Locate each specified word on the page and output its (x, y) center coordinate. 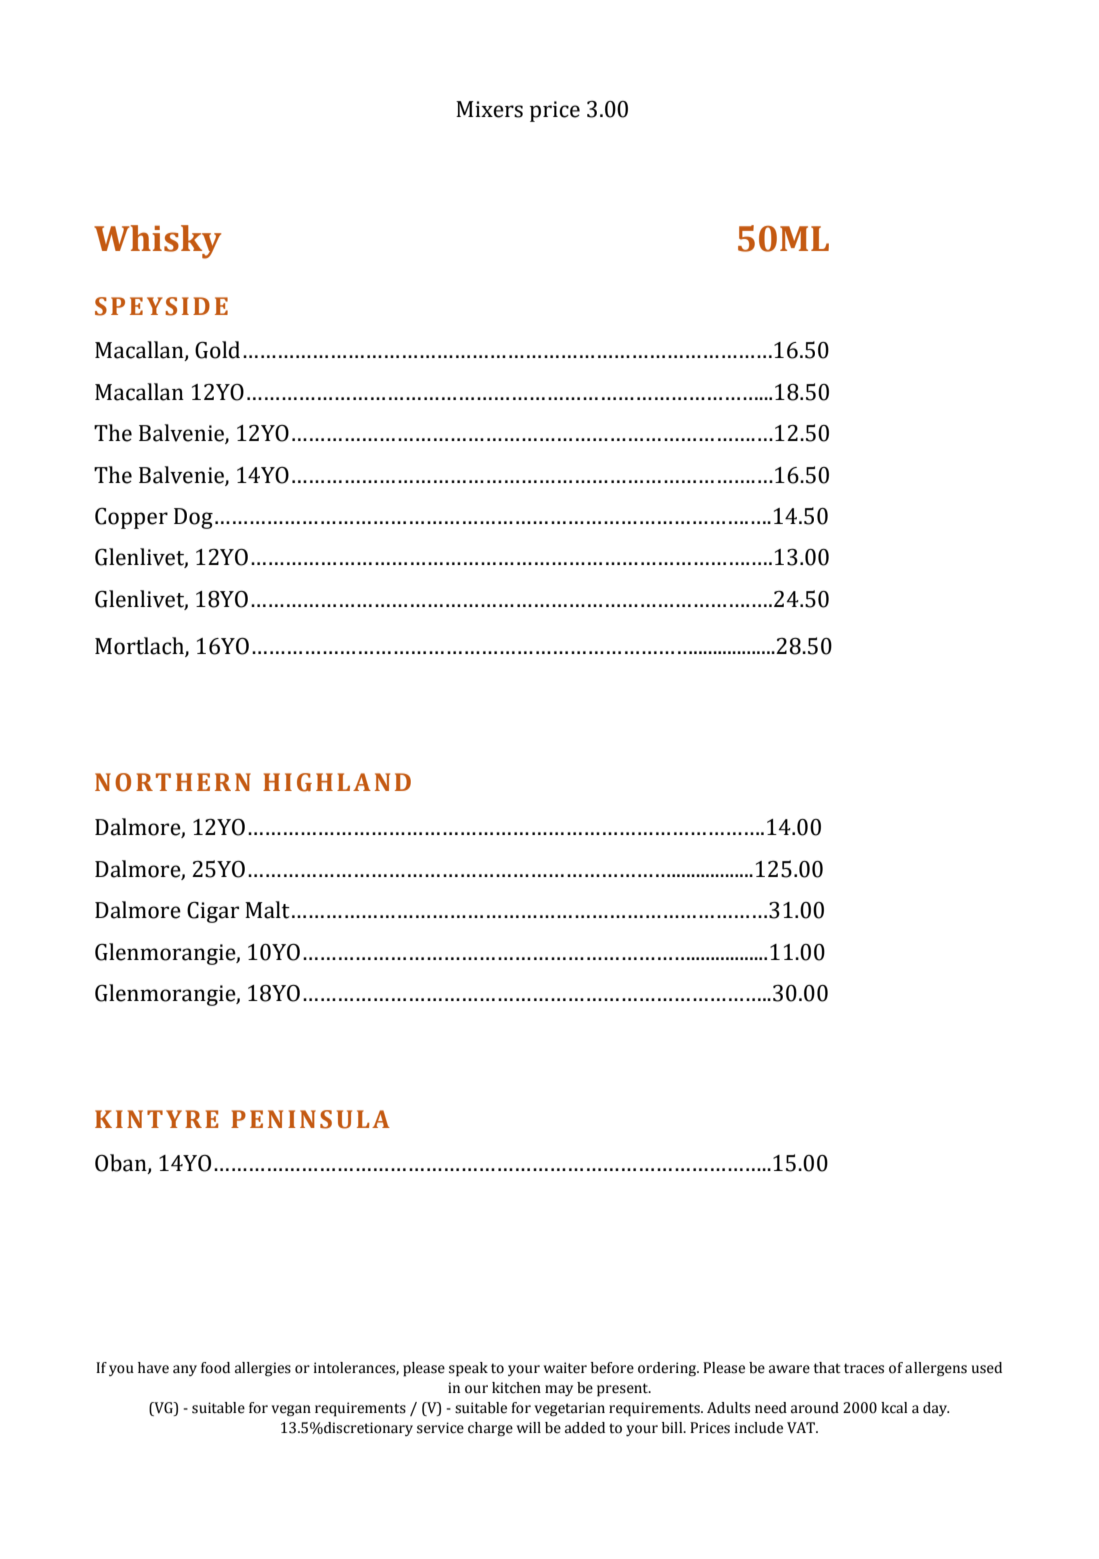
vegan (291, 1411)
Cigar (213, 912)
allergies (263, 1369)
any (185, 1370)
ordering (668, 1369)
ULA (363, 1119)
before (612, 1368)
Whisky (157, 242)
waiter (565, 1368)
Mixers (489, 109)
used (987, 1368)
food (215, 1368)
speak (468, 1369)
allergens (936, 1369)
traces (864, 1368)
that (827, 1368)
